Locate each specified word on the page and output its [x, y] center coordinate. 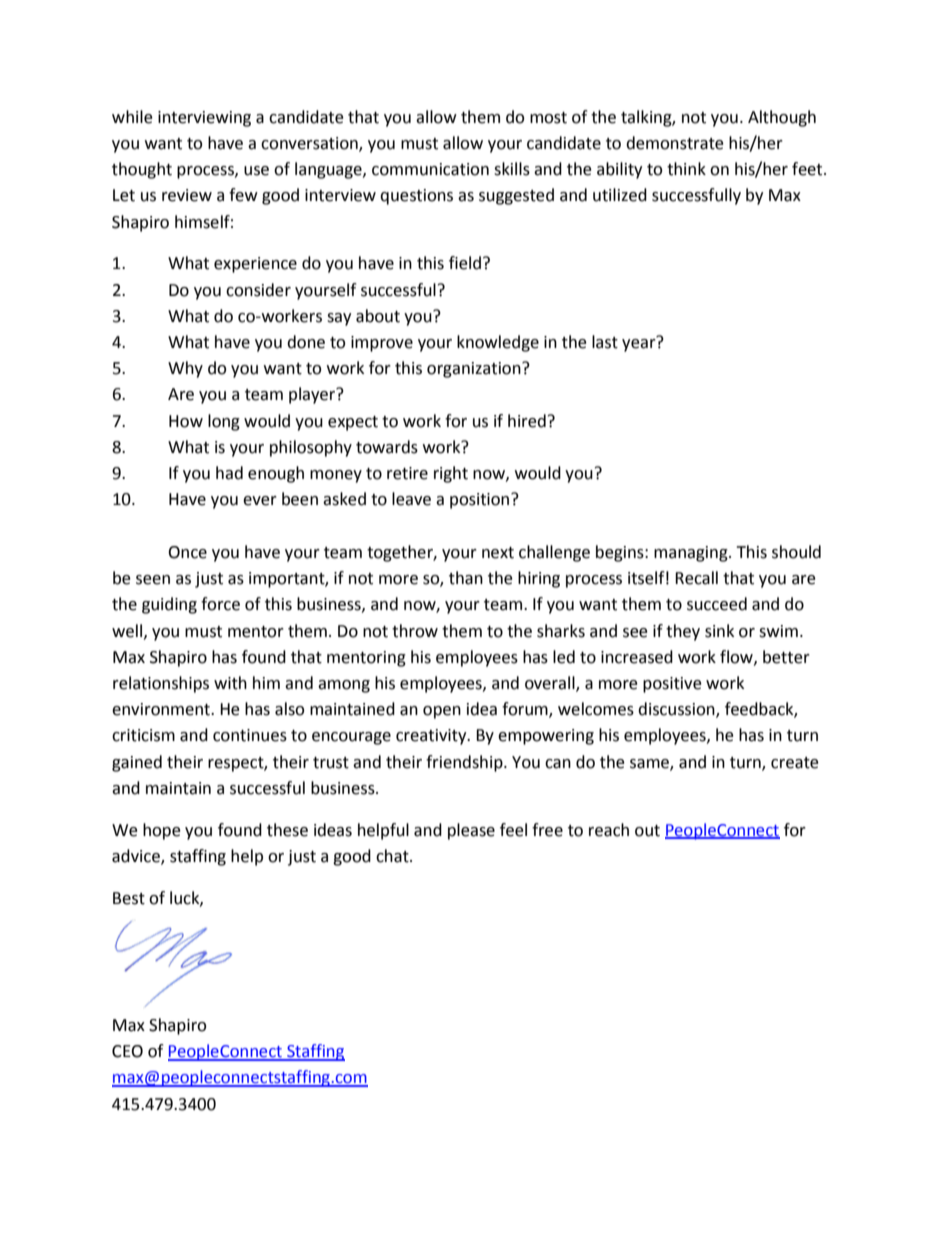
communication [430, 169]
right [451, 474]
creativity [432, 737]
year [639, 345]
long [224, 422]
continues [250, 735]
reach [609, 830]
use [256, 171]
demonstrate [675, 143]
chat [393, 856]
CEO [127, 1051]
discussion [677, 710]
